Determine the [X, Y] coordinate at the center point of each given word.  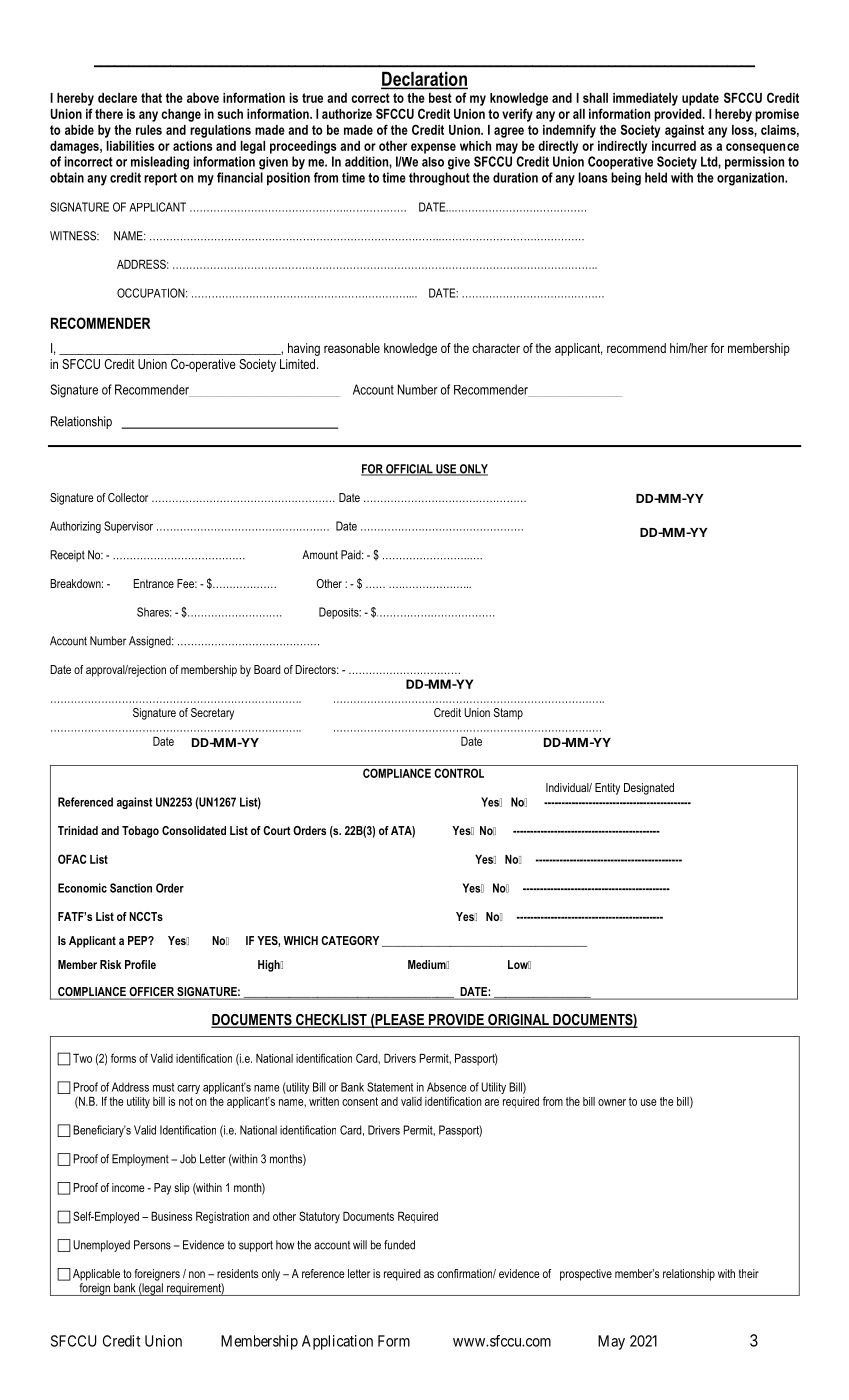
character [496, 348]
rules [149, 130]
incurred [674, 146]
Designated [649, 789]
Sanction [131, 888]
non [197, 1274]
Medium [428, 964]
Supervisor [128, 527]
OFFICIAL [409, 470]
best [440, 98]
